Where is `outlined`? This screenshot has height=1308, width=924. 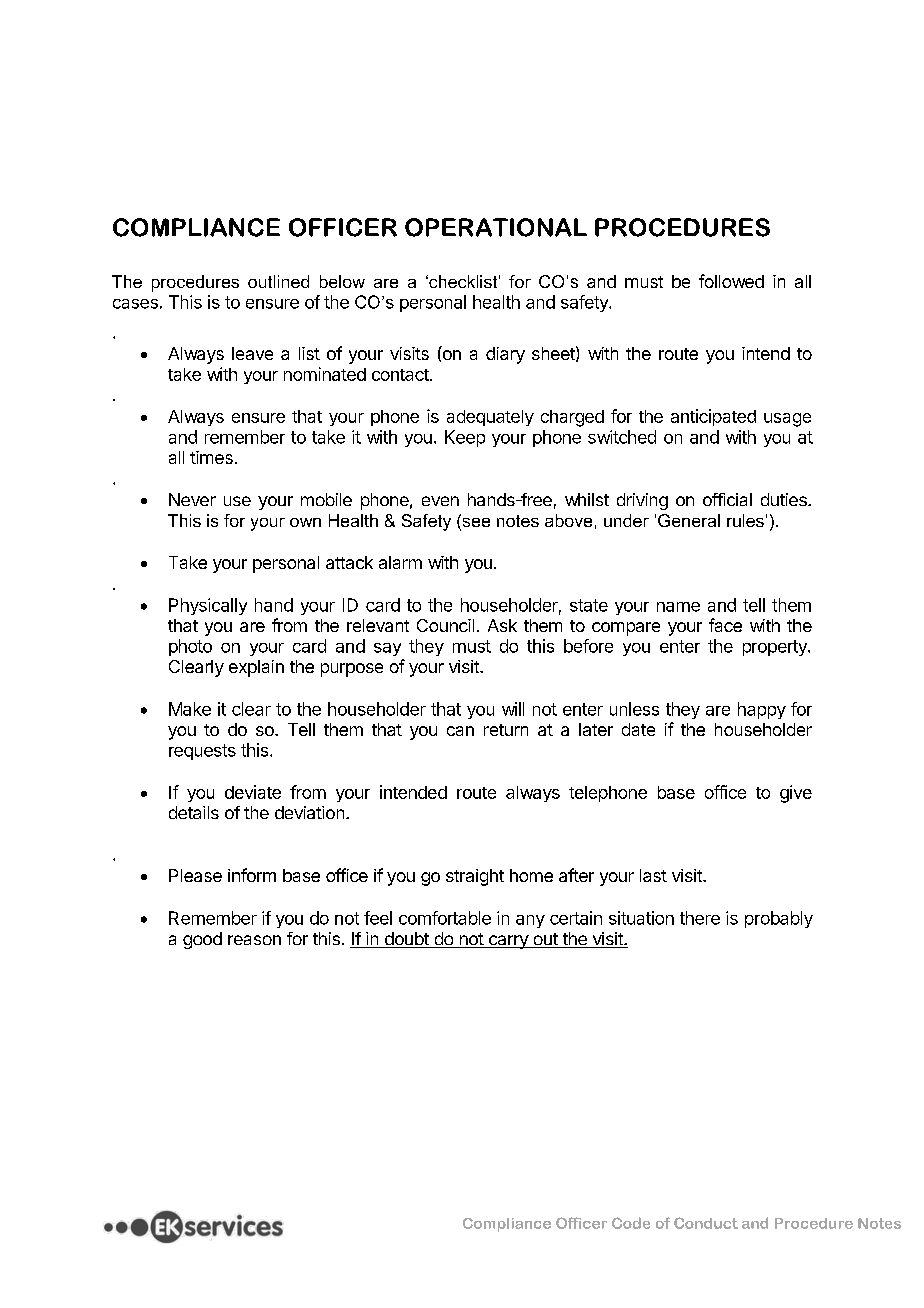
outlined is located at coordinates (278, 281).
